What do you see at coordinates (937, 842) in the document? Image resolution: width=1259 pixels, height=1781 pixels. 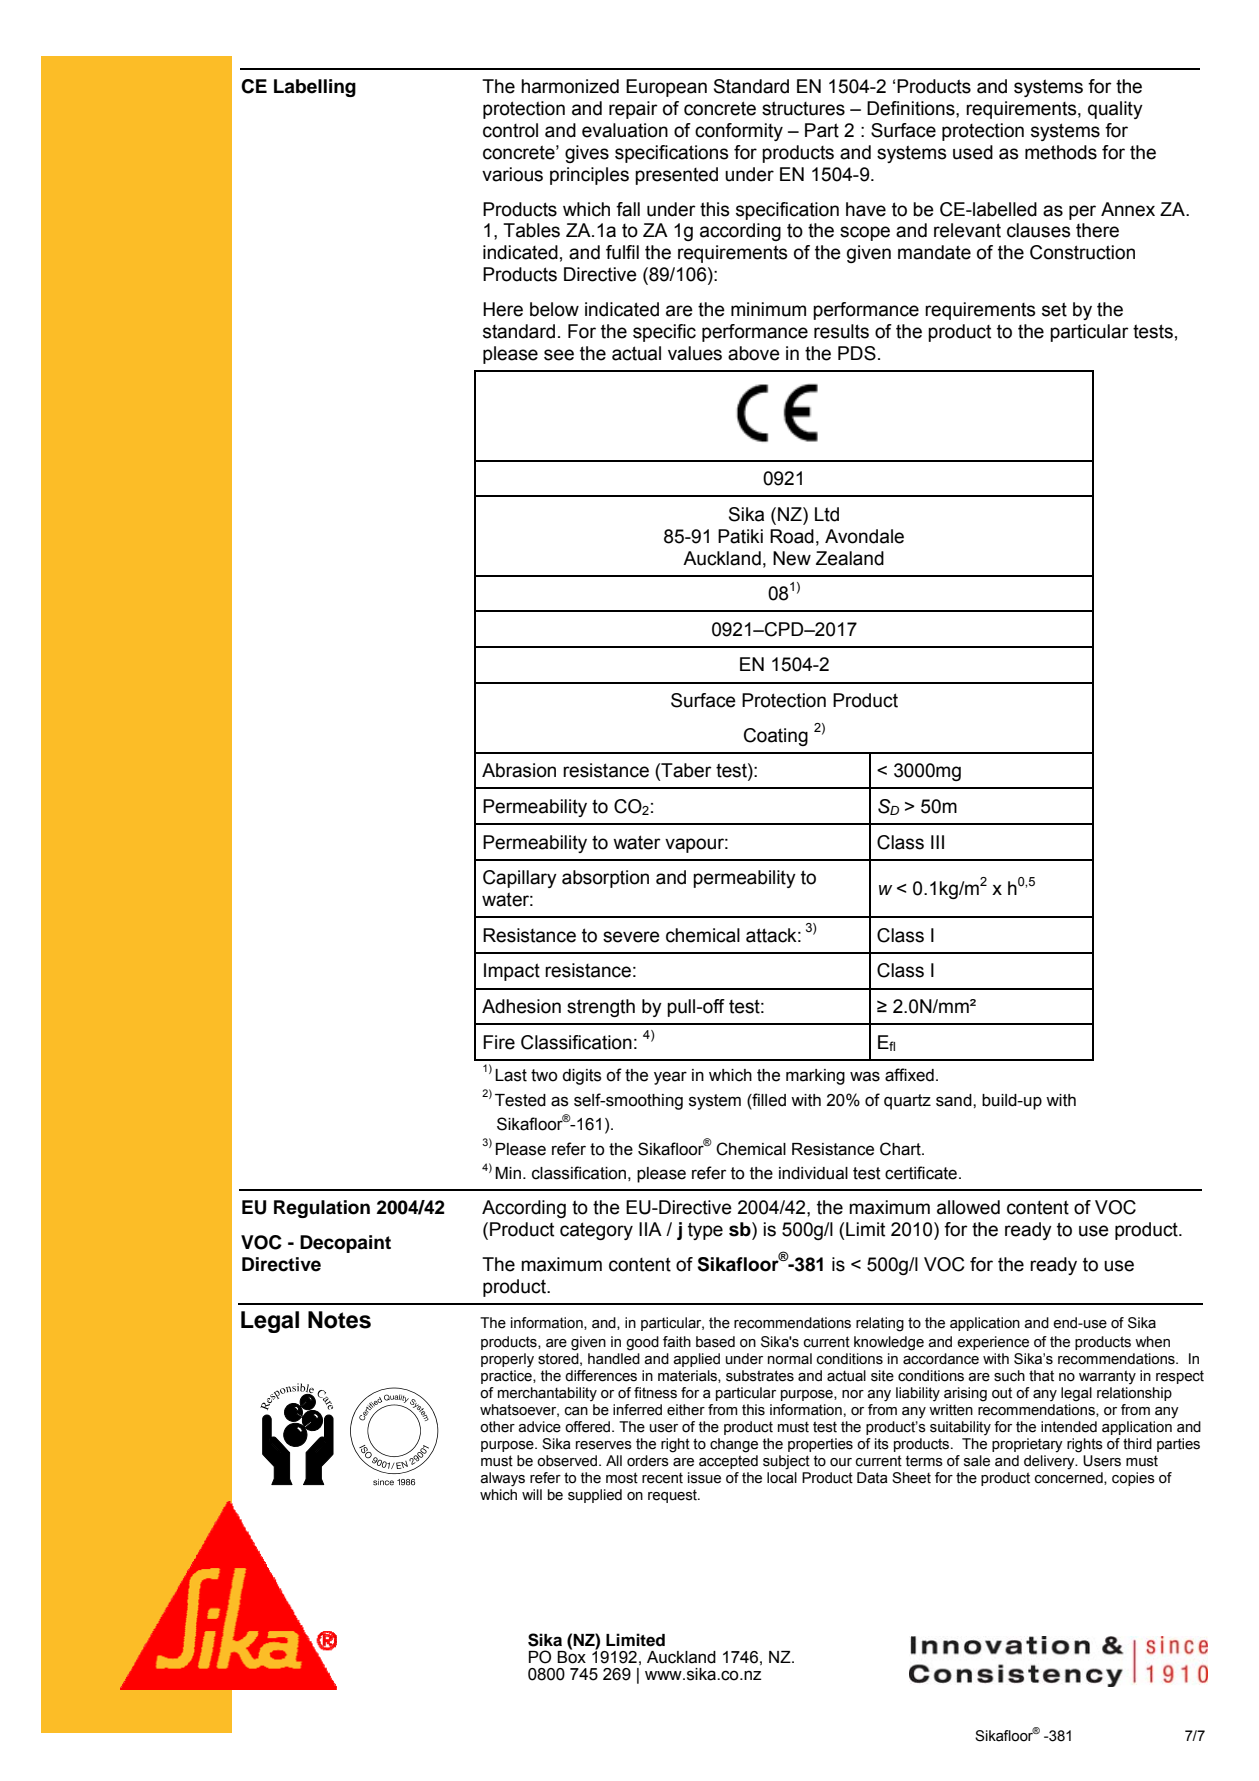 I see `III` at bounding box center [937, 842].
